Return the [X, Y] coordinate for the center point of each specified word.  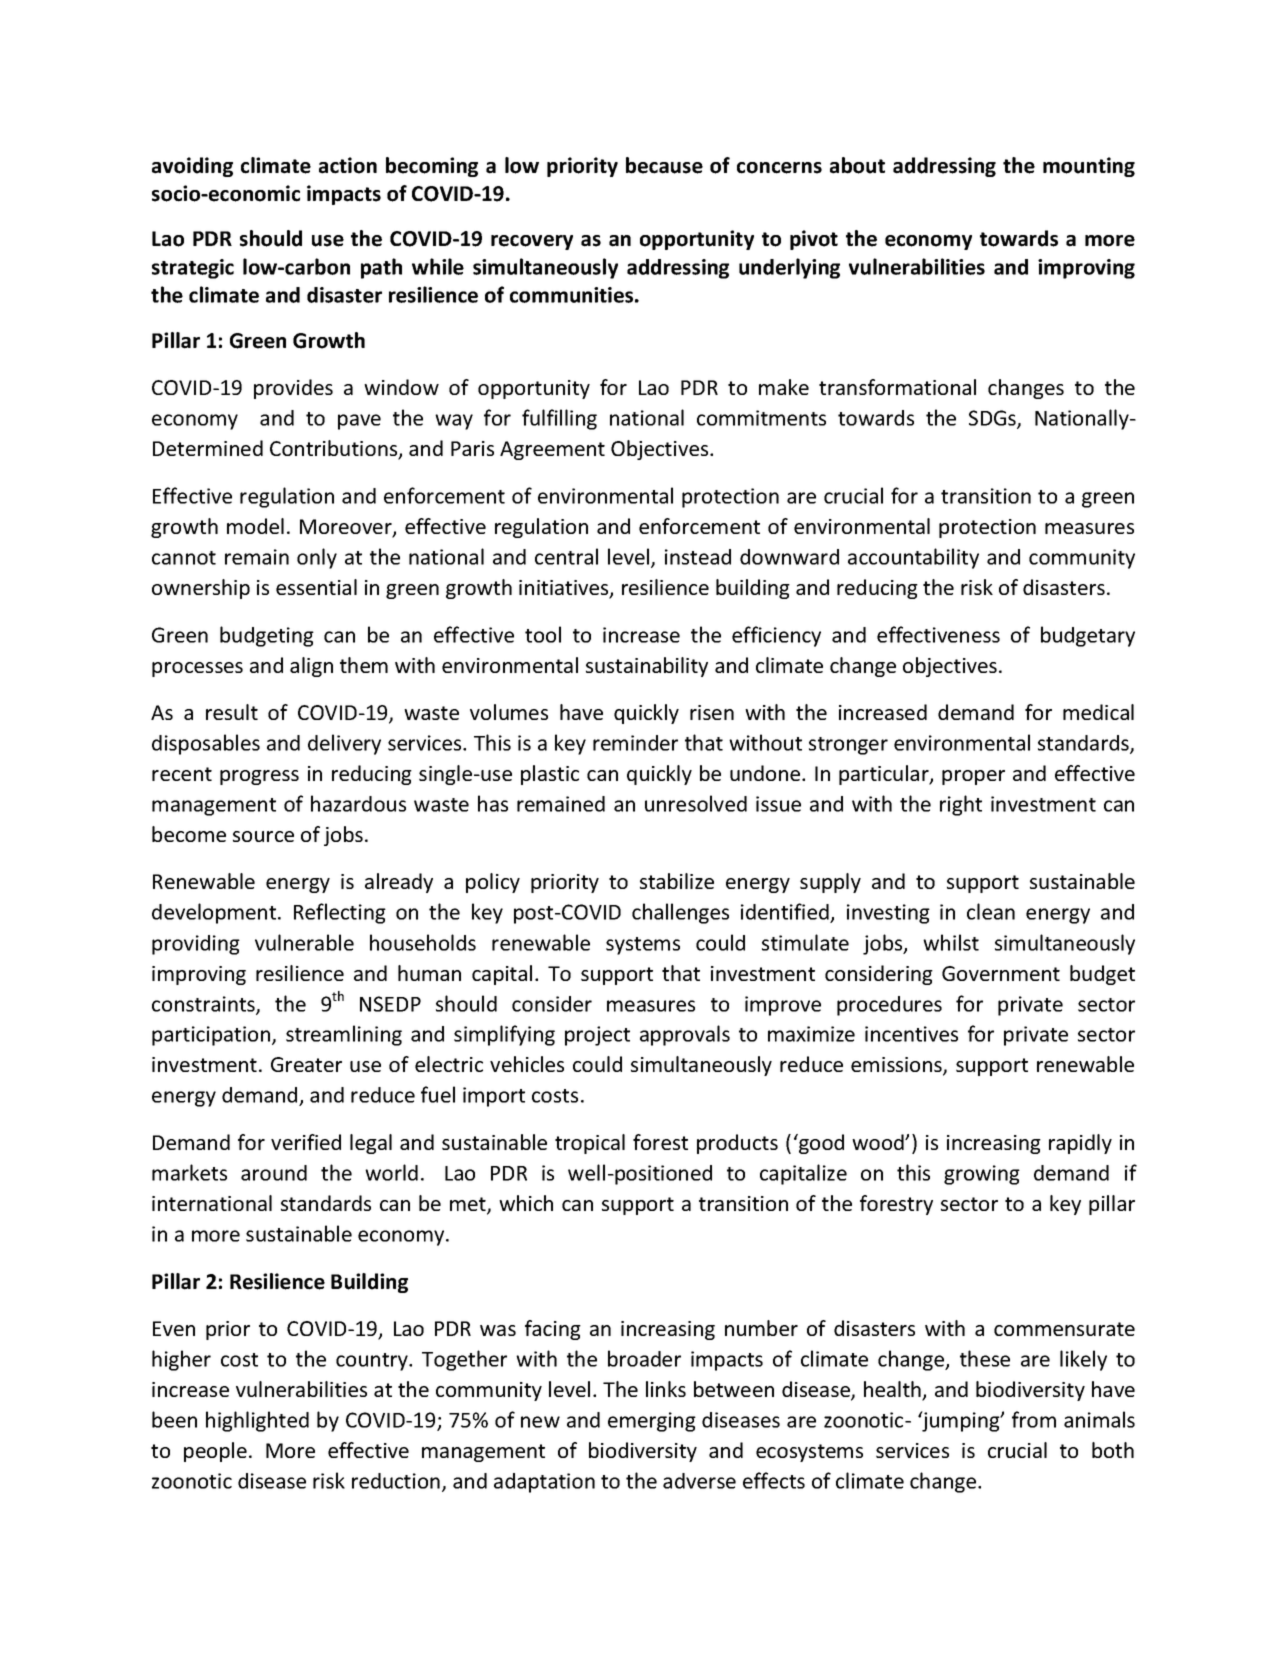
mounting [1089, 167]
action [348, 165]
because [664, 165]
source [263, 836]
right [961, 805]
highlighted [257, 1421]
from [1034, 1419]
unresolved [696, 803]
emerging [652, 1422]
